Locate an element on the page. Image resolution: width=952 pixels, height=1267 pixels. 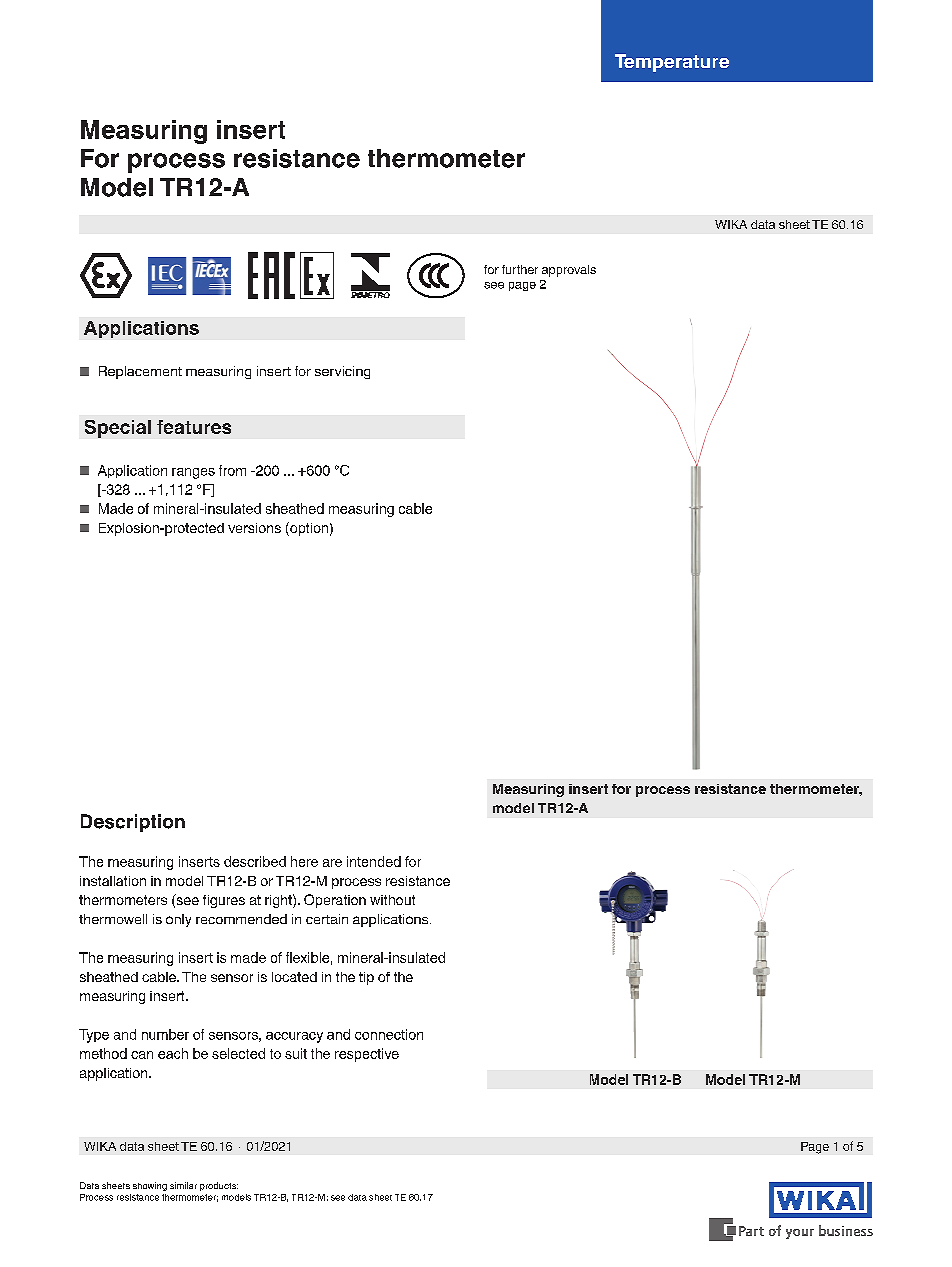
showing is located at coordinates (150, 1186).
